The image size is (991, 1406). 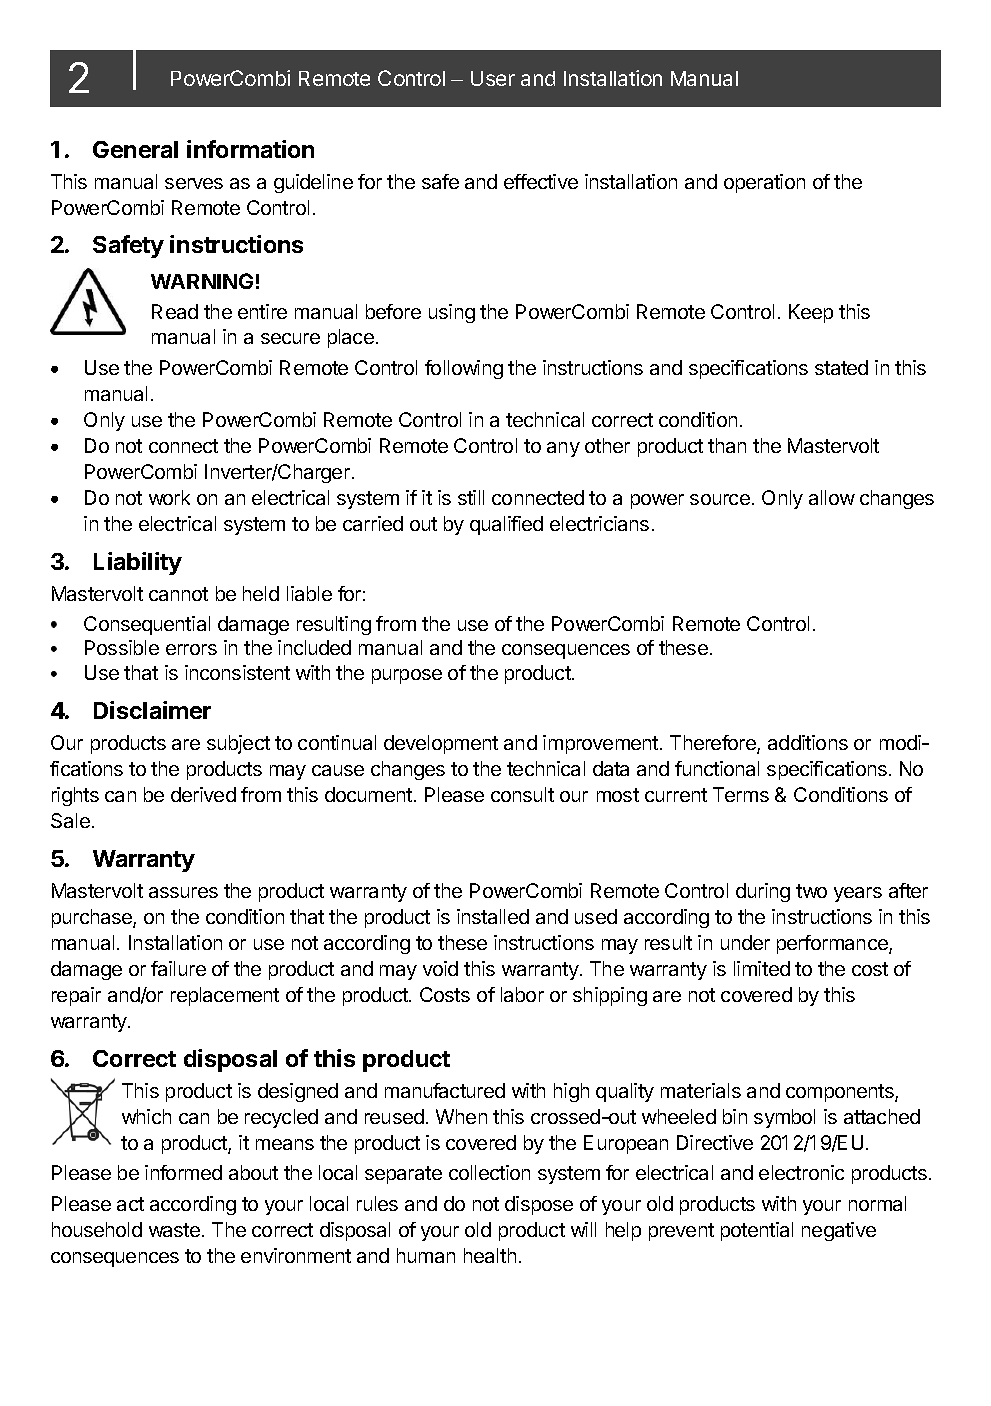 I want to click on performance, so click(x=833, y=944).
